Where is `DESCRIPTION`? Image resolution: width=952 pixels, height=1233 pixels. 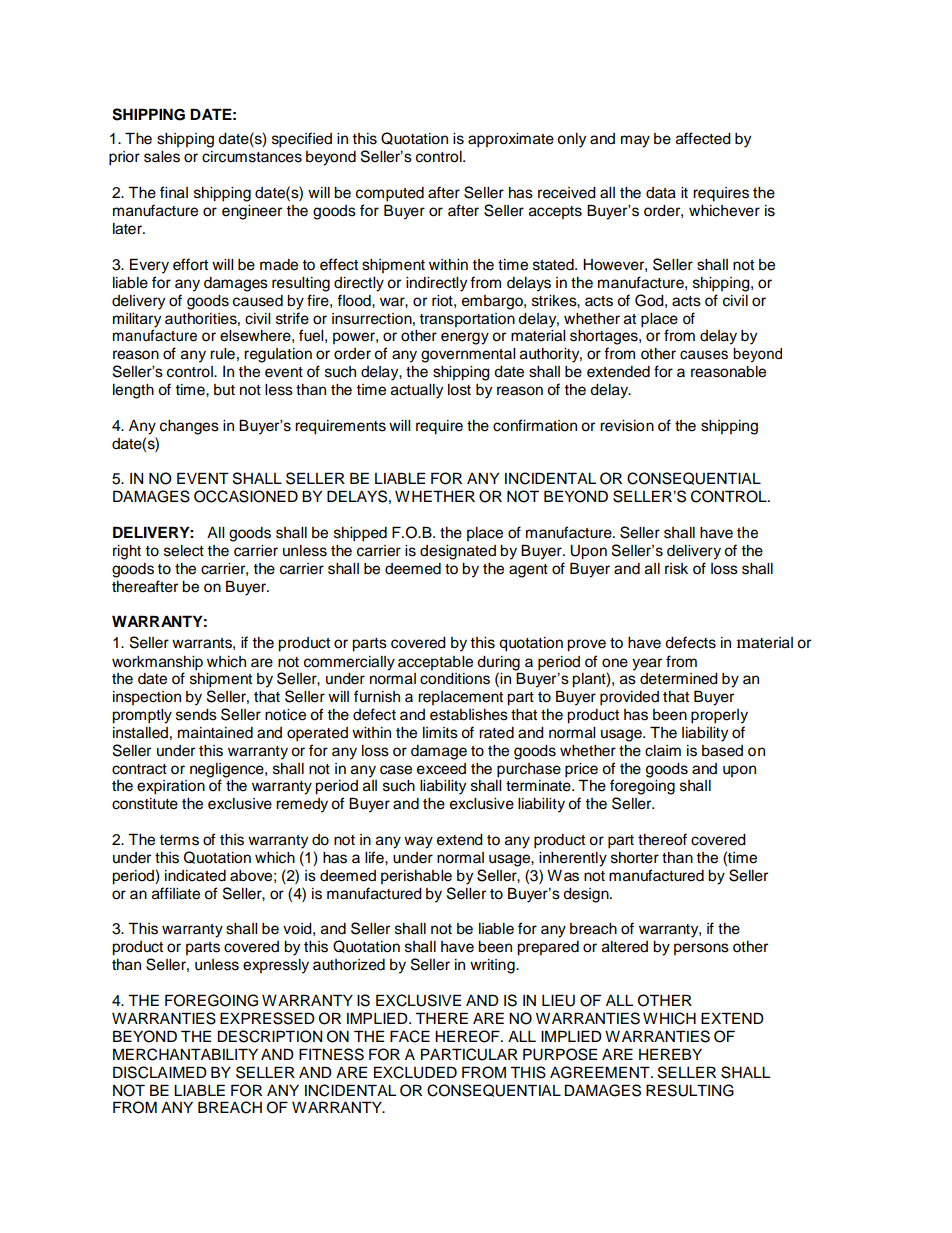
DESCRIPTION is located at coordinates (270, 1036).
